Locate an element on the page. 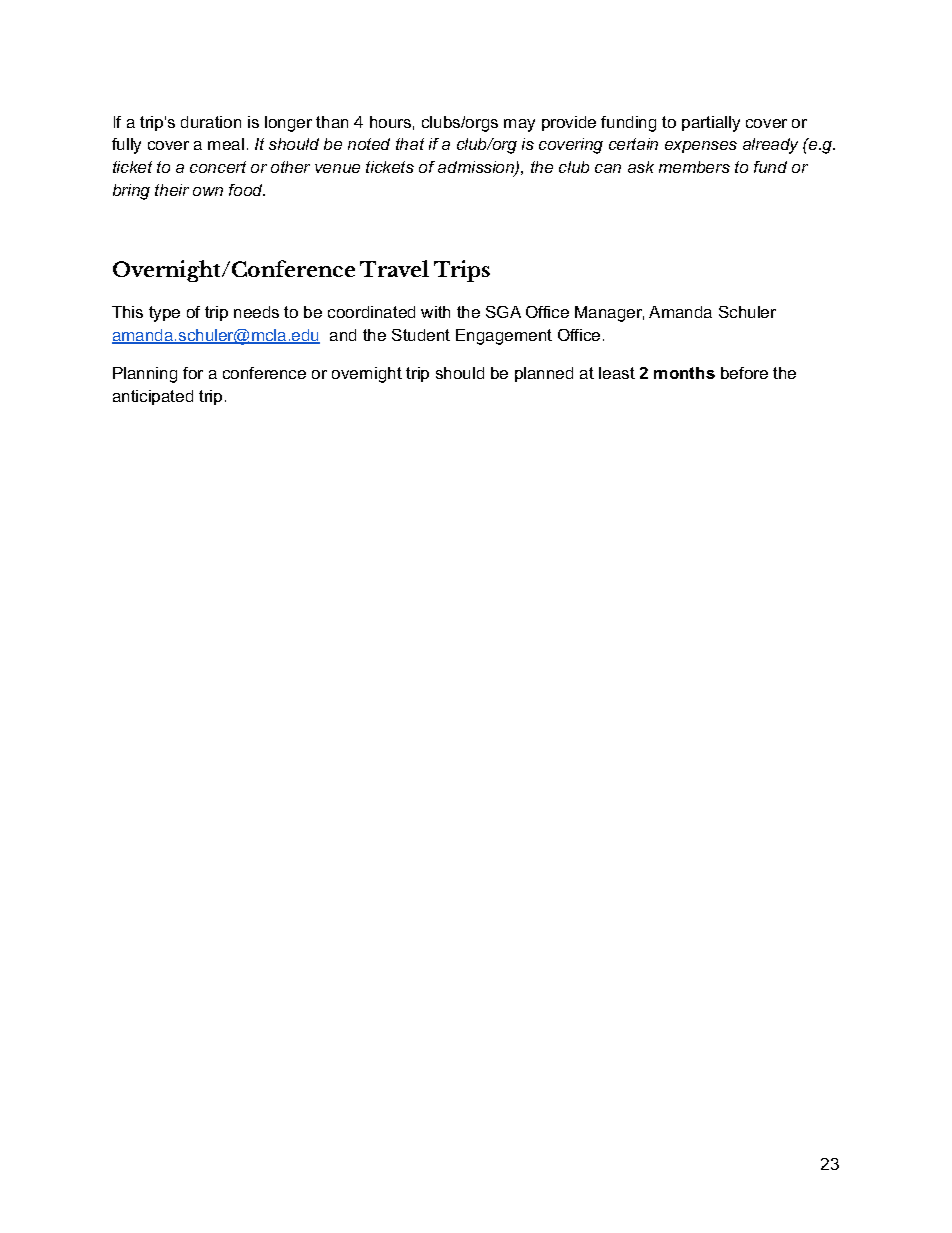  anticipated is located at coordinates (153, 397).
